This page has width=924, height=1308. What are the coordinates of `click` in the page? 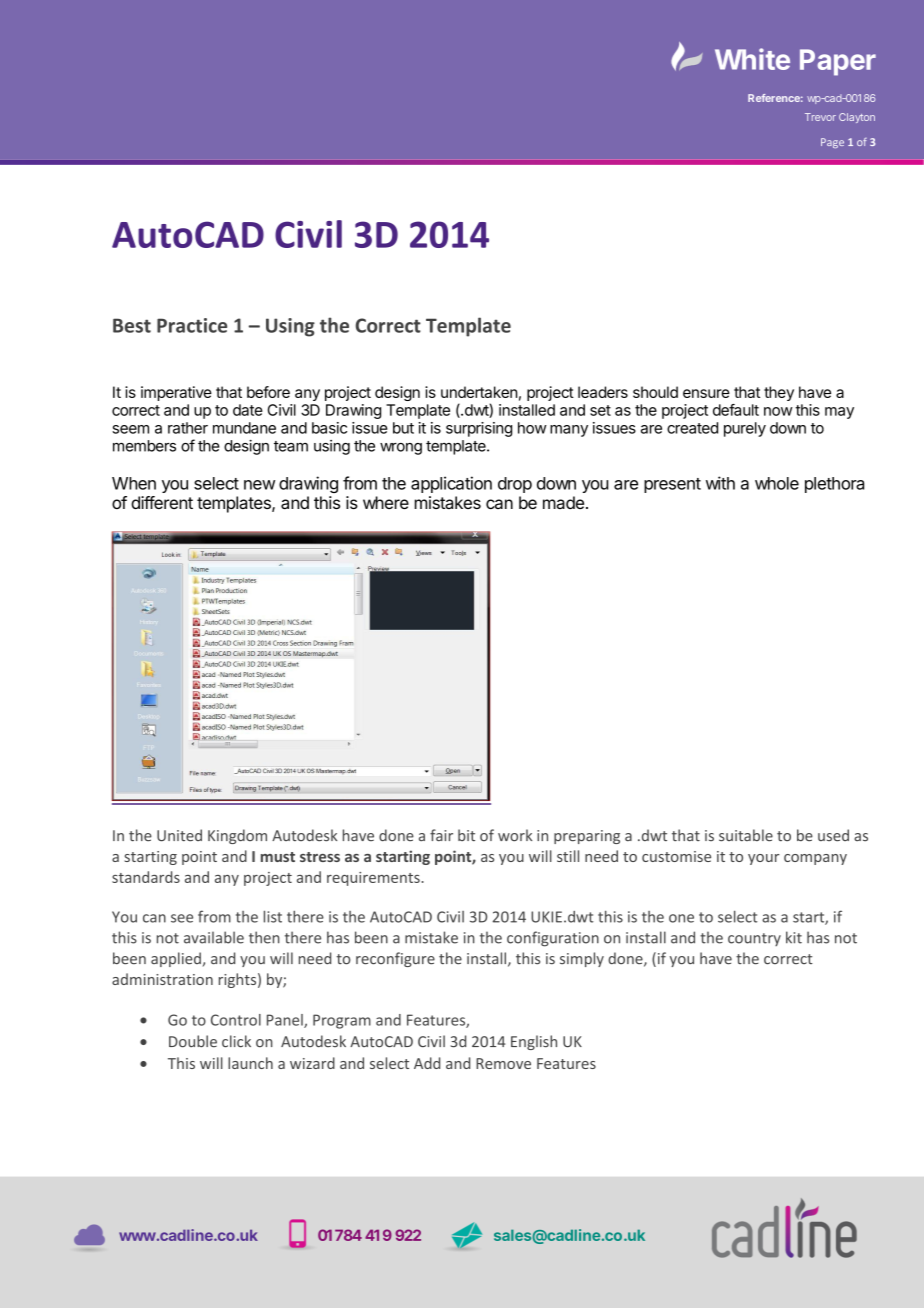 It's located at (236, 1041).
